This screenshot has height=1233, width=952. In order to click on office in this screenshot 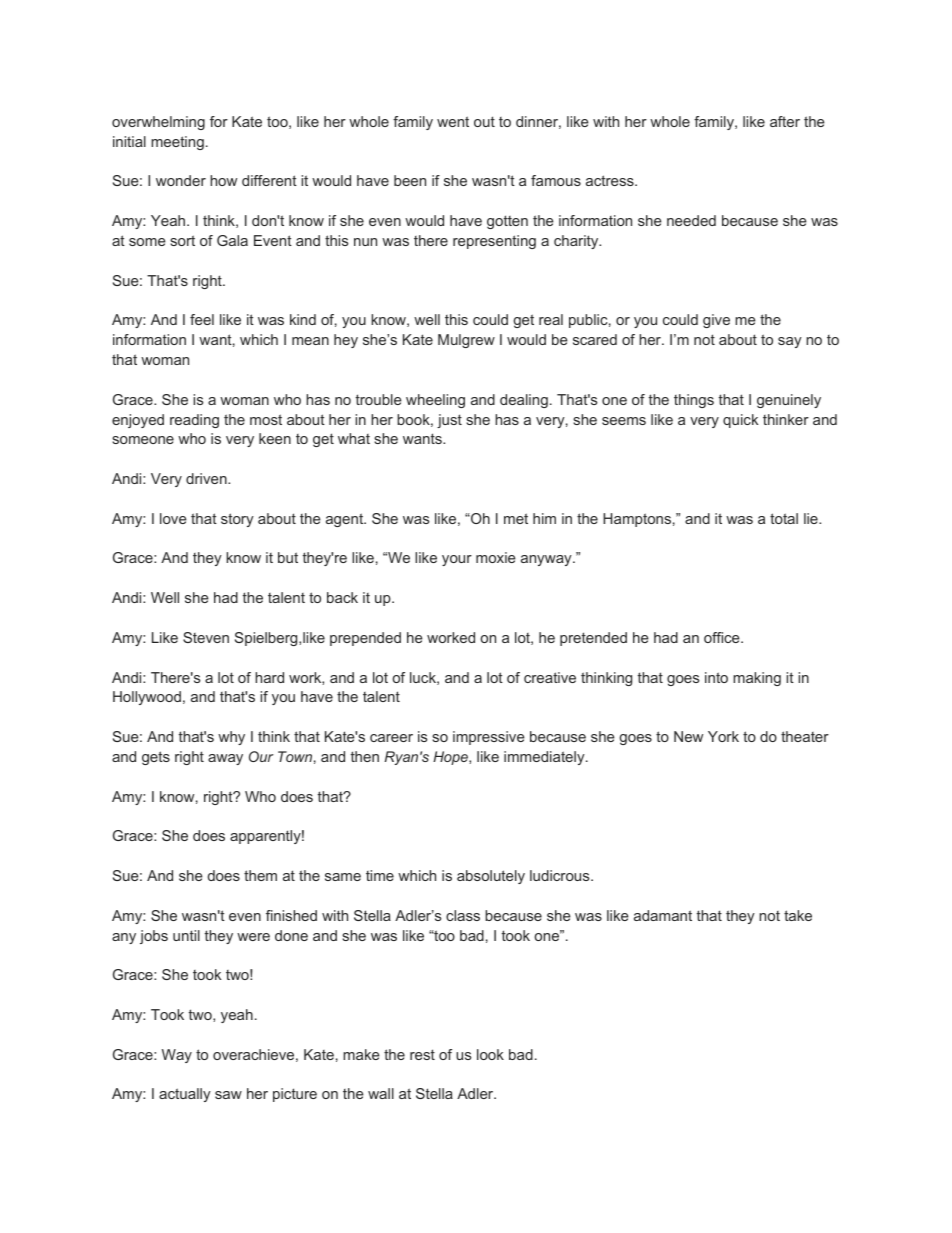, I will do `click(723, 637)`.
